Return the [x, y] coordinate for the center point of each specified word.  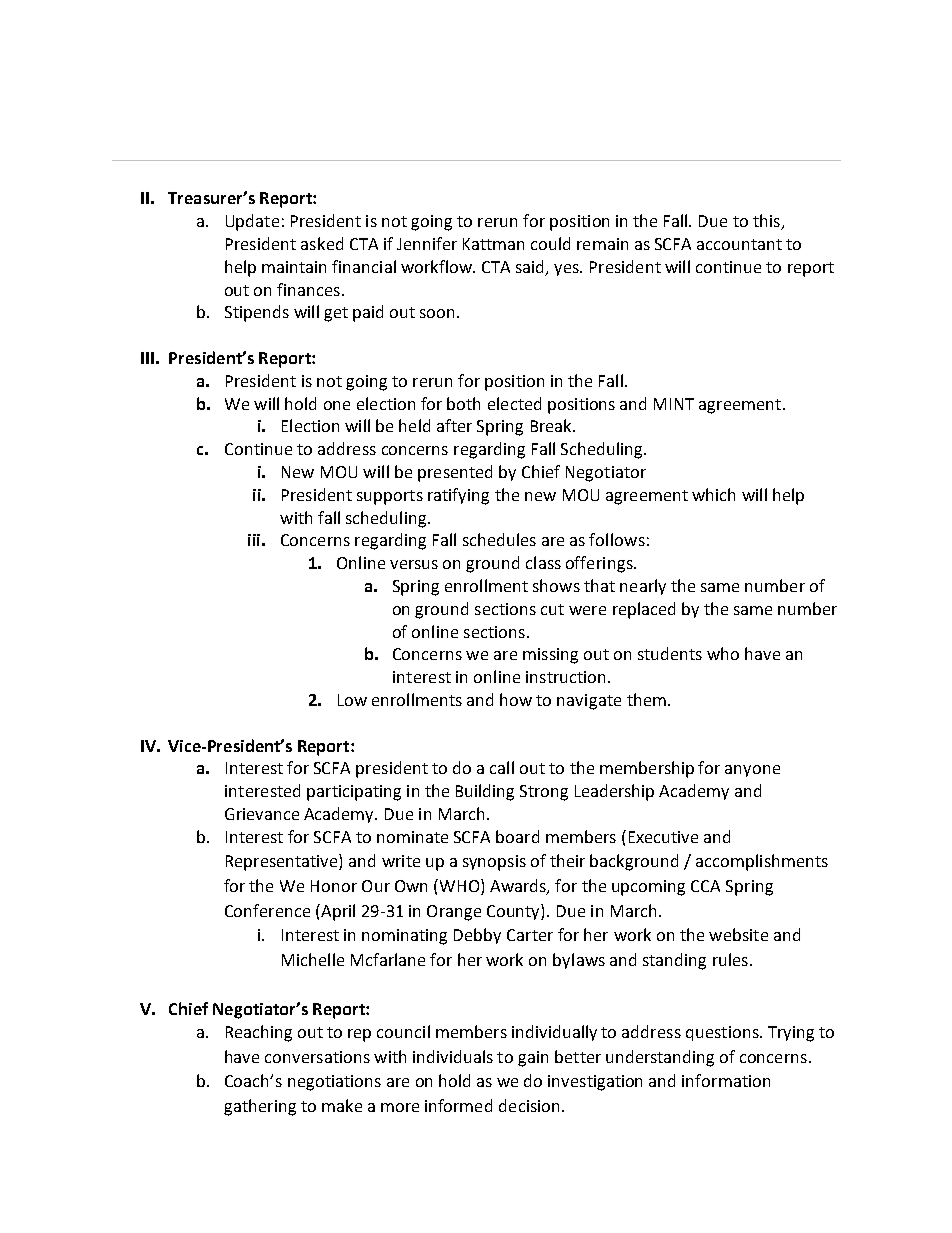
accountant [739, 244]
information [726, 1080]
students [670, 653]
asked [322, 243]
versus [414, 564]
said [531, 267]
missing [550, 656]
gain [533, 1059]
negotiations [334, 1083]
